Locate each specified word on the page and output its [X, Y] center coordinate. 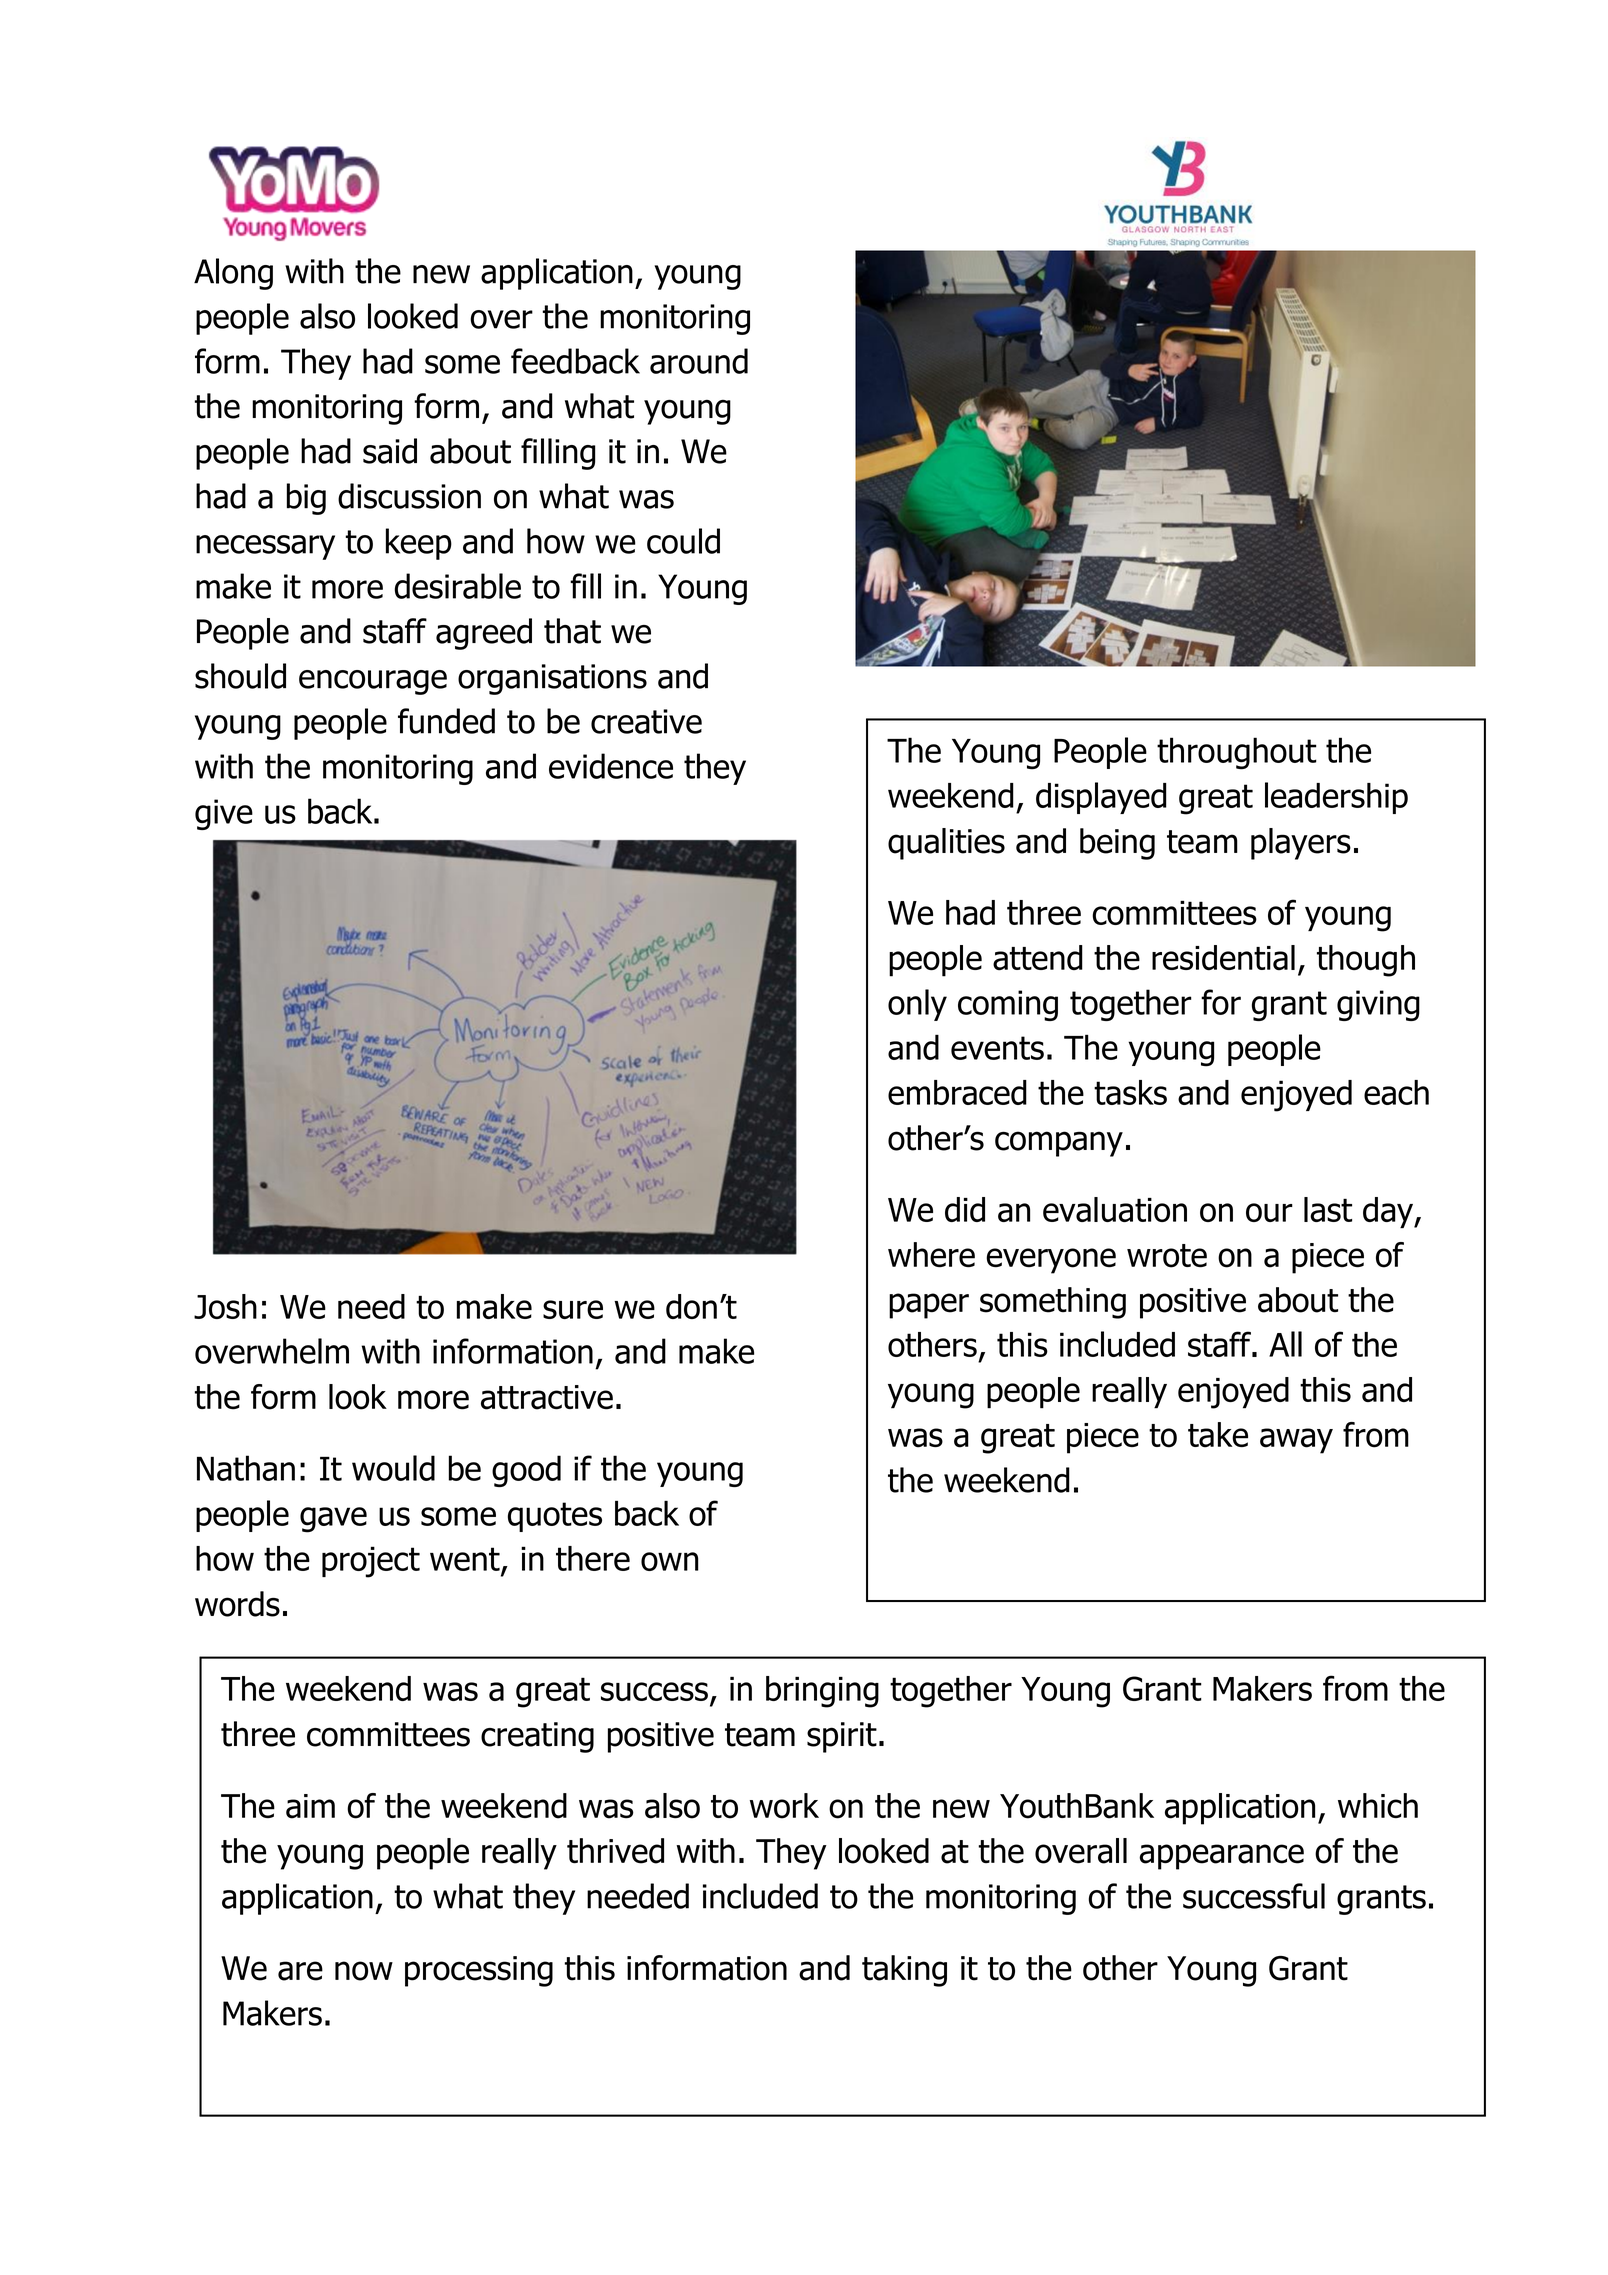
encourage [373, 682]
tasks [1130, 1092]
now [364, 1971]
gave [333, 1520]
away [1296, 1441]
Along [233, 274]
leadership [1336, 798]
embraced [957, 1092]
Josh [225, 1306]
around [699, 361]
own [670, 1561]
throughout [1237, 753]
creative [646, 721]
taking [904, 1971]
